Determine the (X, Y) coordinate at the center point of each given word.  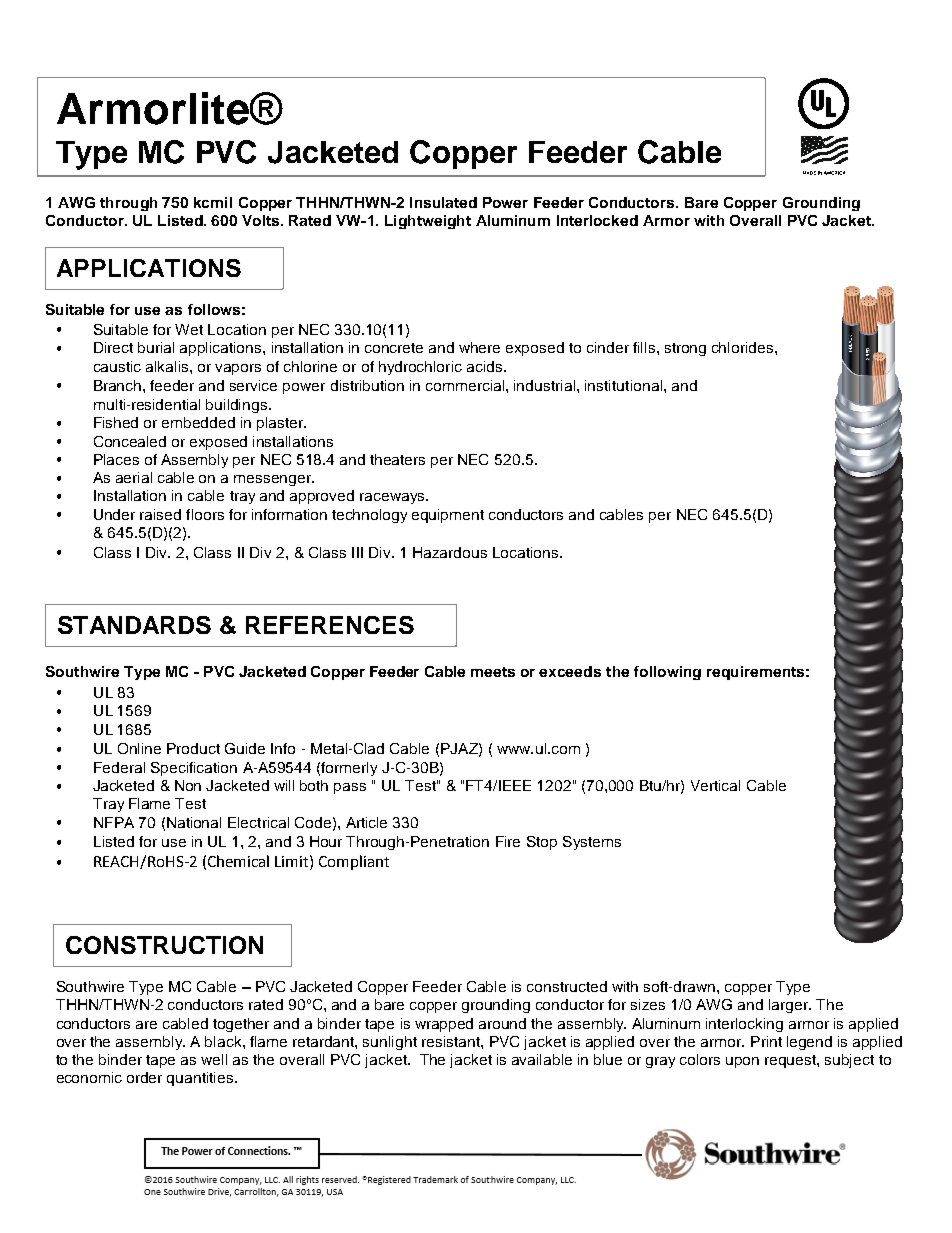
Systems (592, 843)
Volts (262, 220)
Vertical (715, 785)
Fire (508, 841)
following (667, 673)
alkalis (168, 366)
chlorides (744, 347)
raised (160, 514)
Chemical (238, 861)
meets (493, 672)
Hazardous (450, 552)
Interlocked (597, 220)
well (214, 1059)
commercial (466, 385)
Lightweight (428, 222)
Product (193, 748)
